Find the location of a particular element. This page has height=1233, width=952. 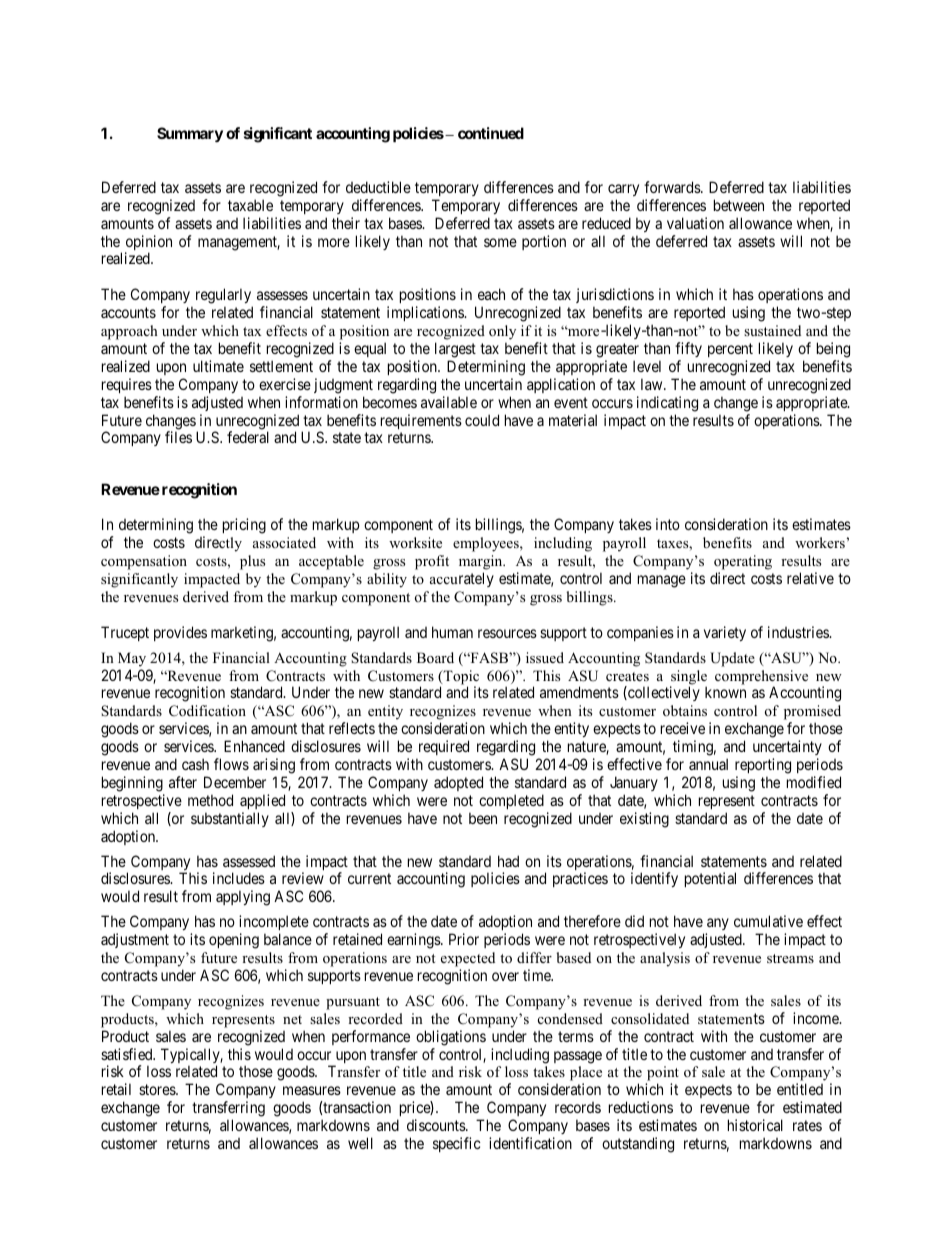

historical is located at coordinates (755, 1125).
